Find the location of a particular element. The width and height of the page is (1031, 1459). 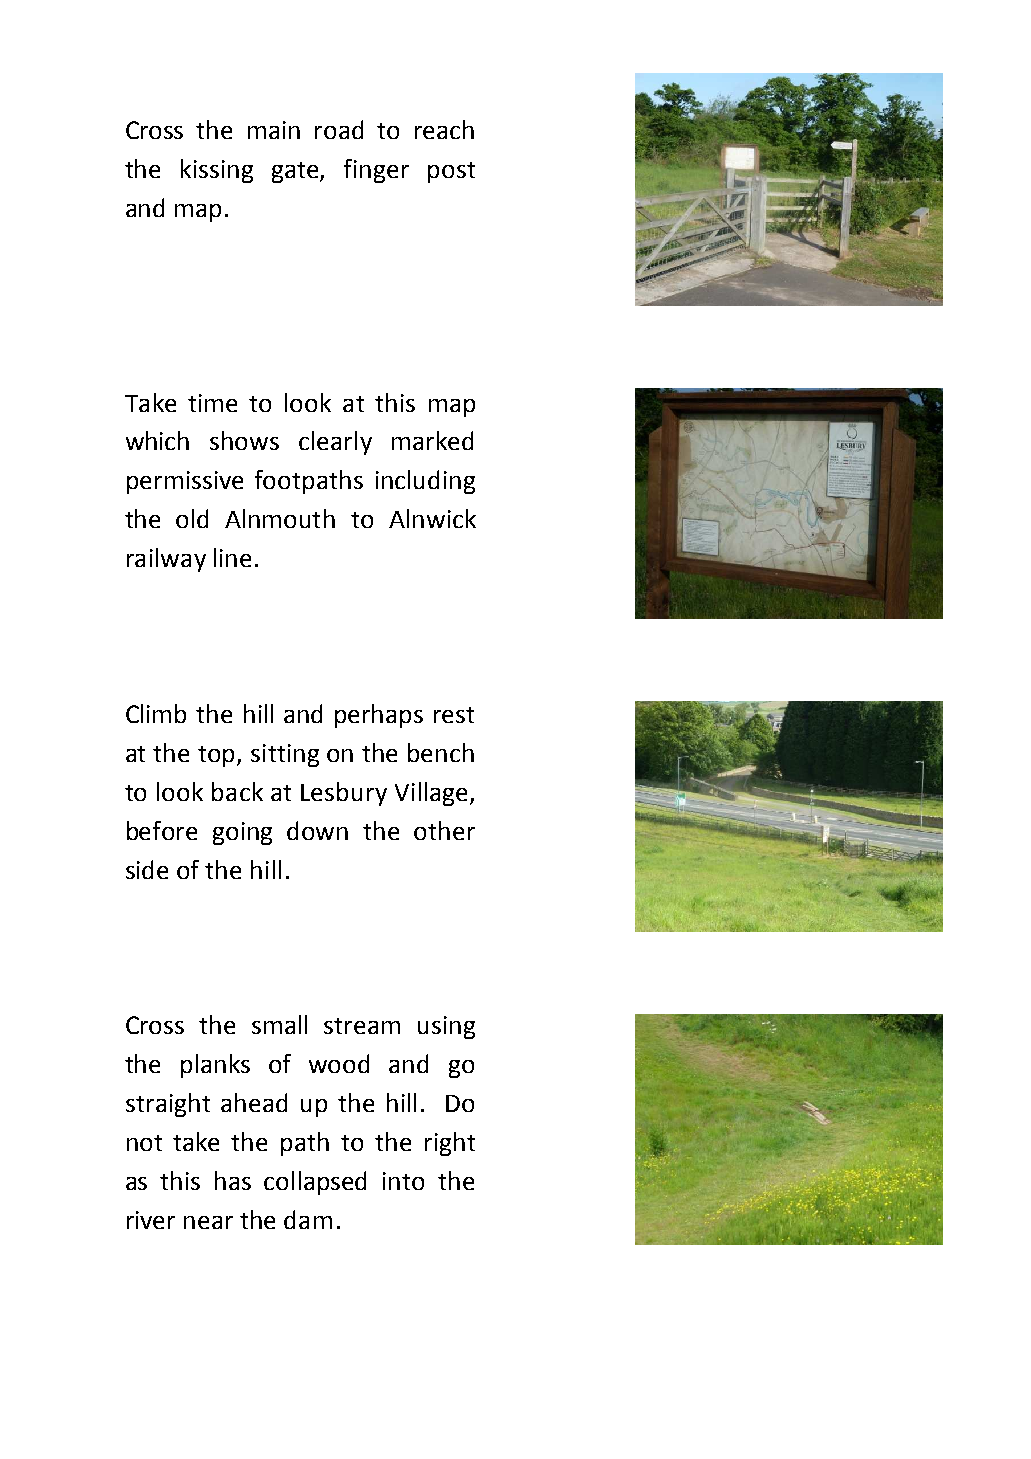

near is located at coordinates (208, 1222).
